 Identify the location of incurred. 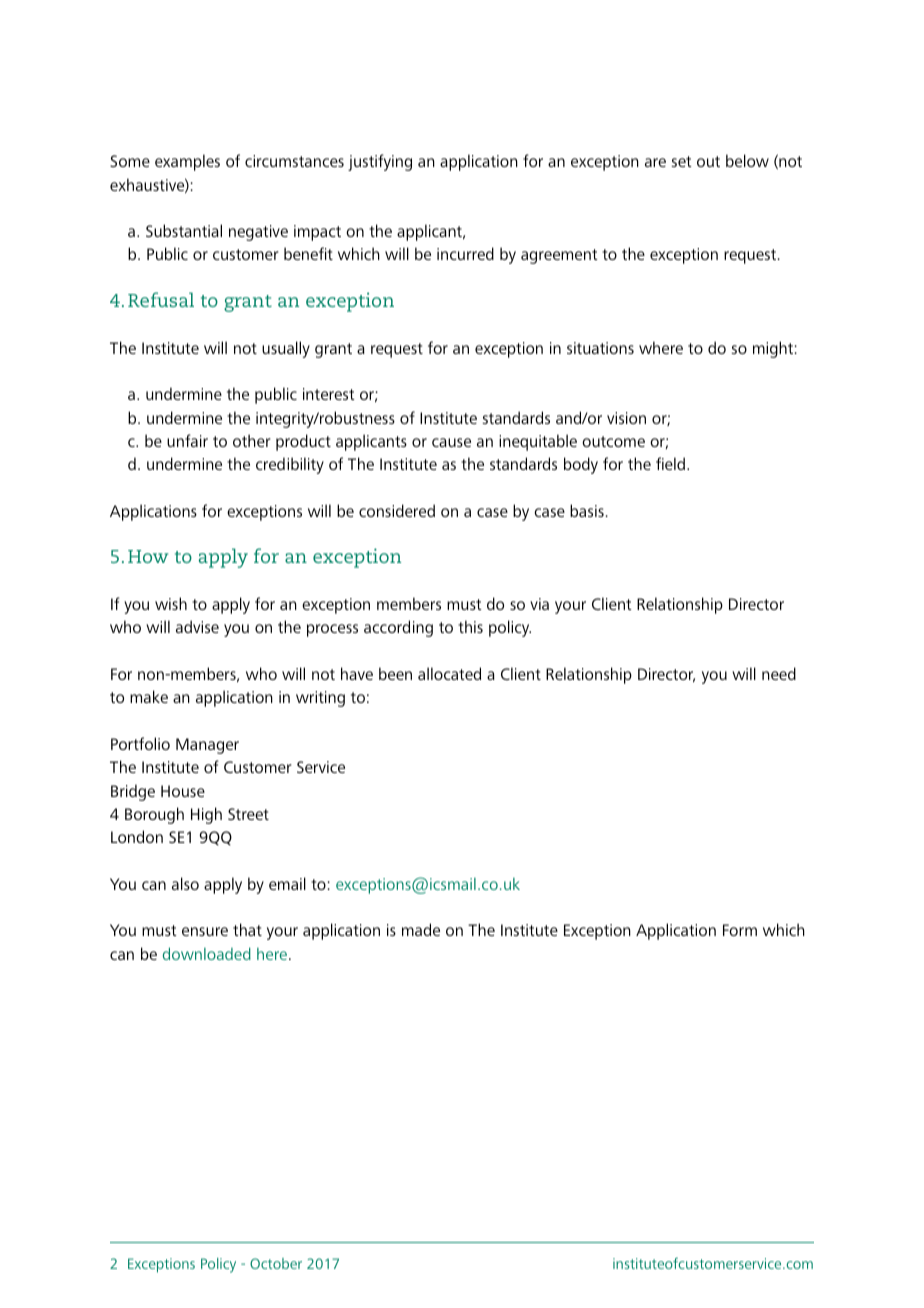
(465, 253).
